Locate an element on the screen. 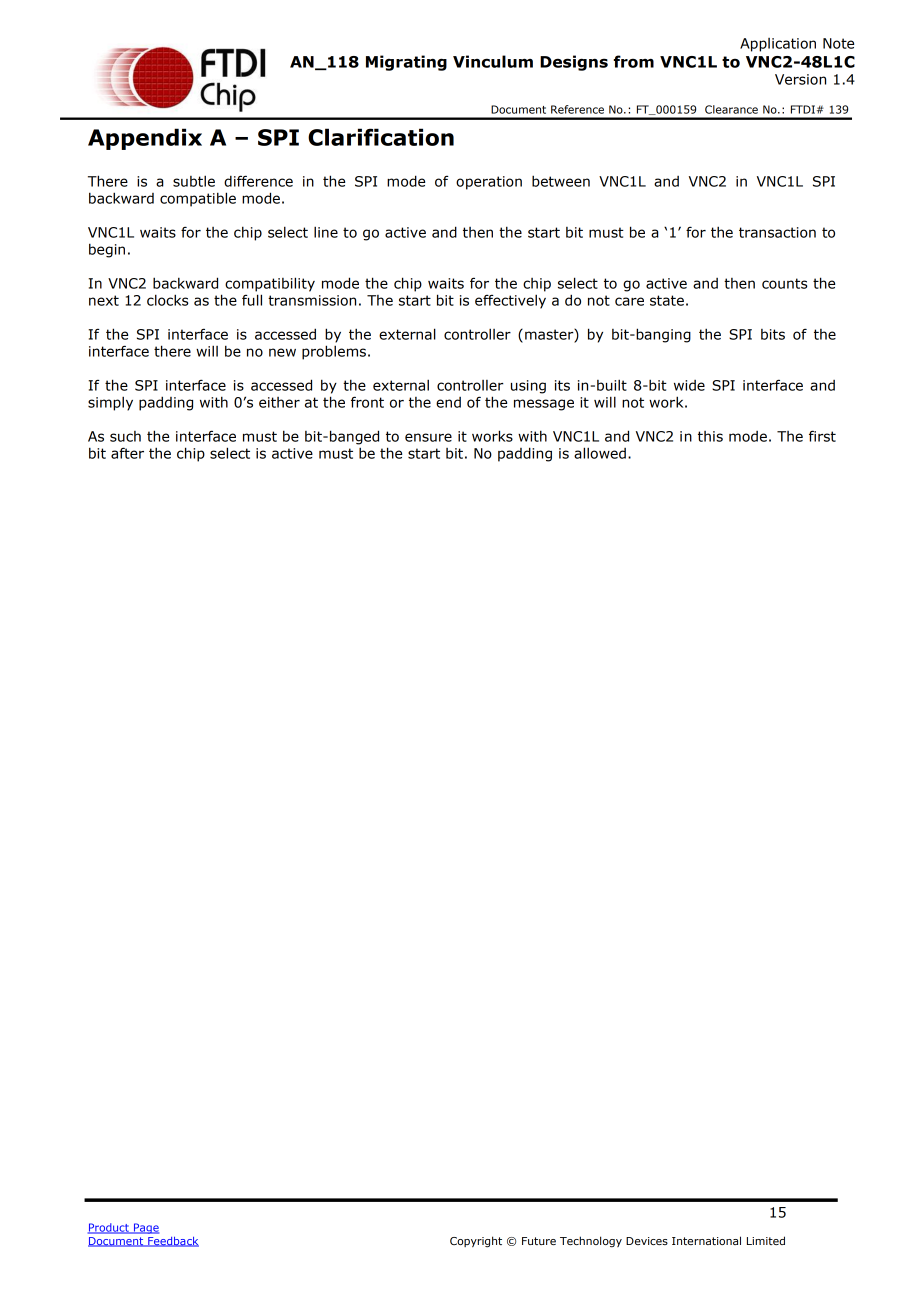  after is located at coordinates (127, 453).
